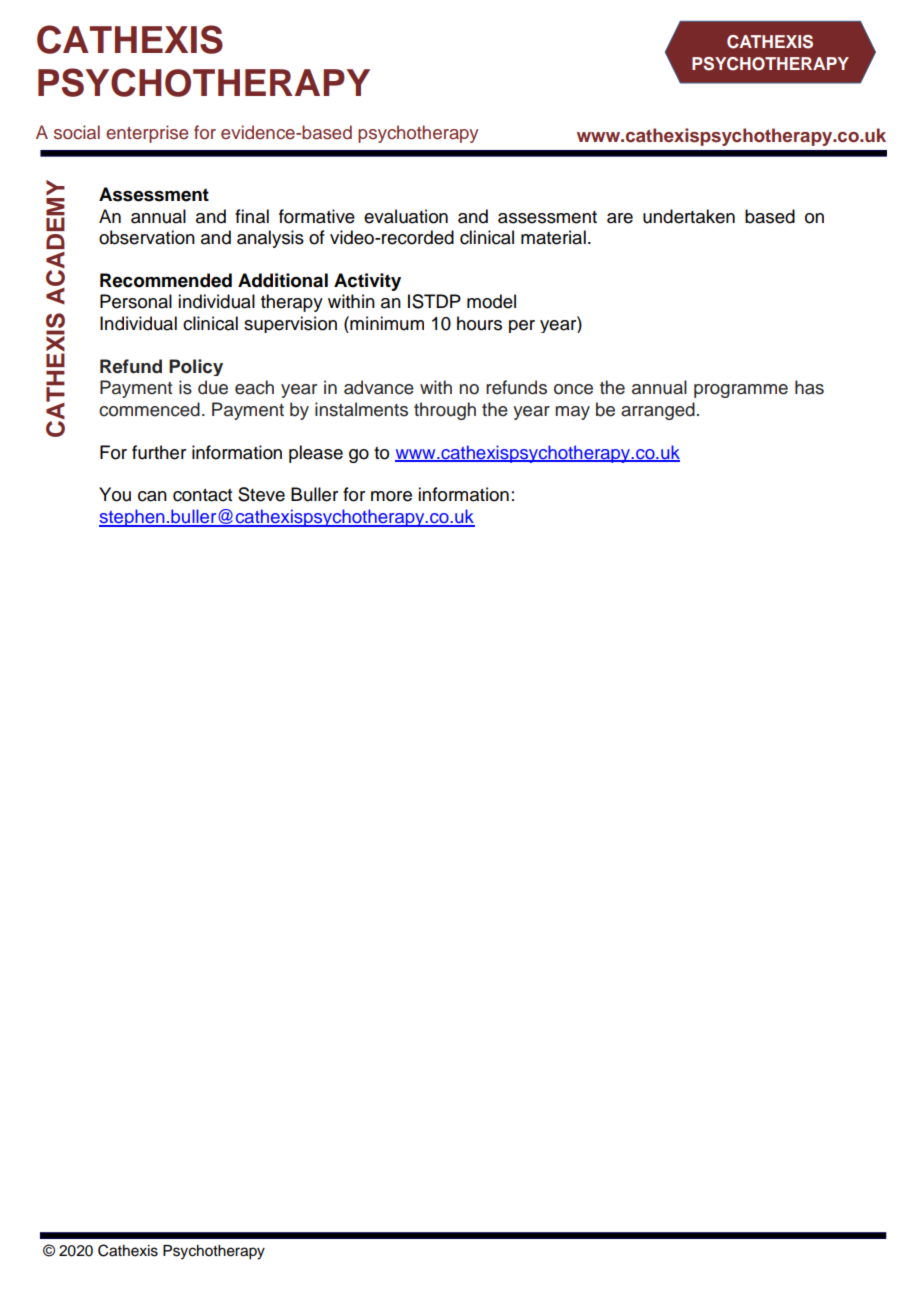 The image size is (924, 1308). What do you see at coordinates (317, 216) in the screenshot?
I see `formative` at bounding box center [317, 216].
